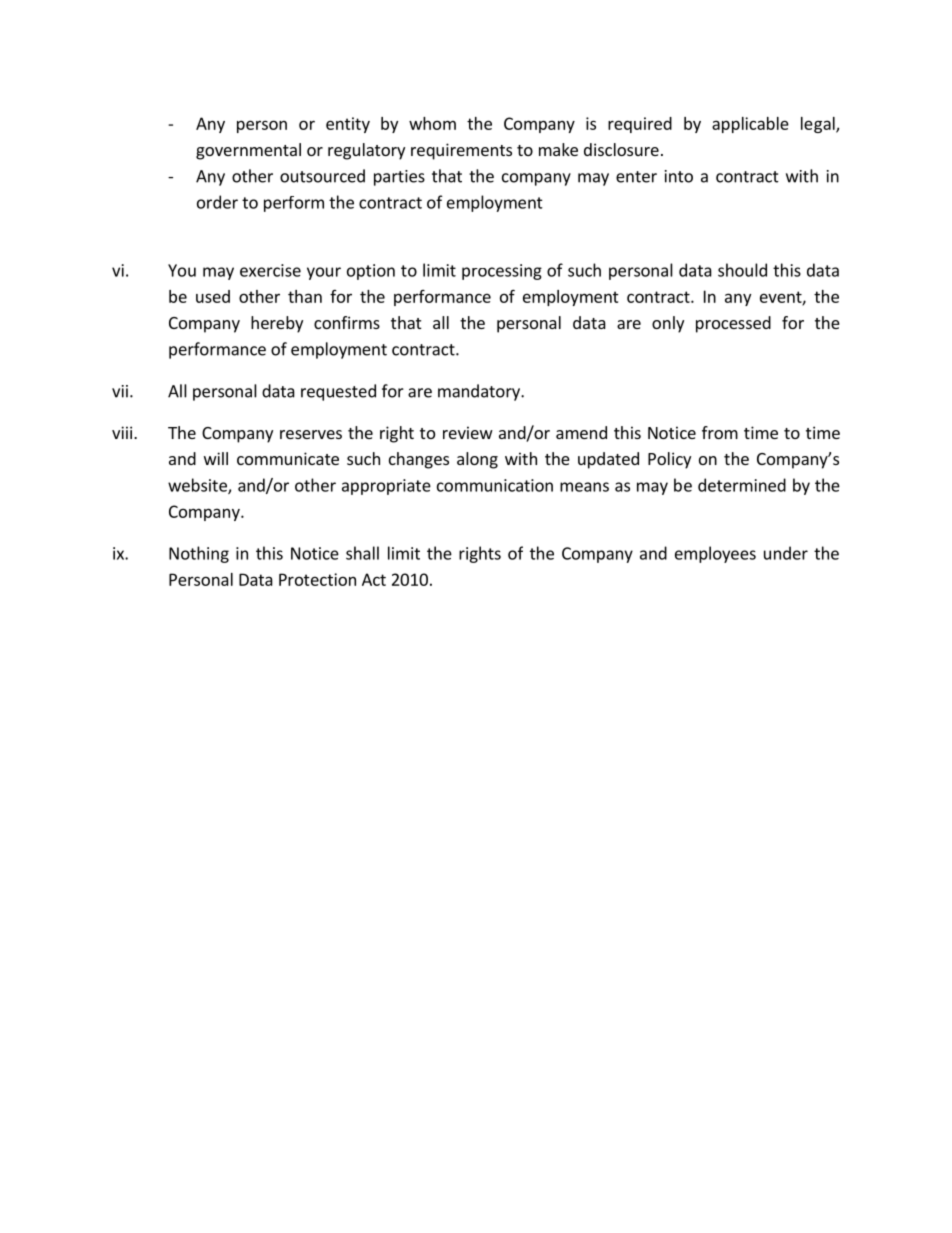 This document has width=952, height=1233. What do you see at coordinates (502, 272) in the document?
I see `processing` at bounding box center [502, 272].
